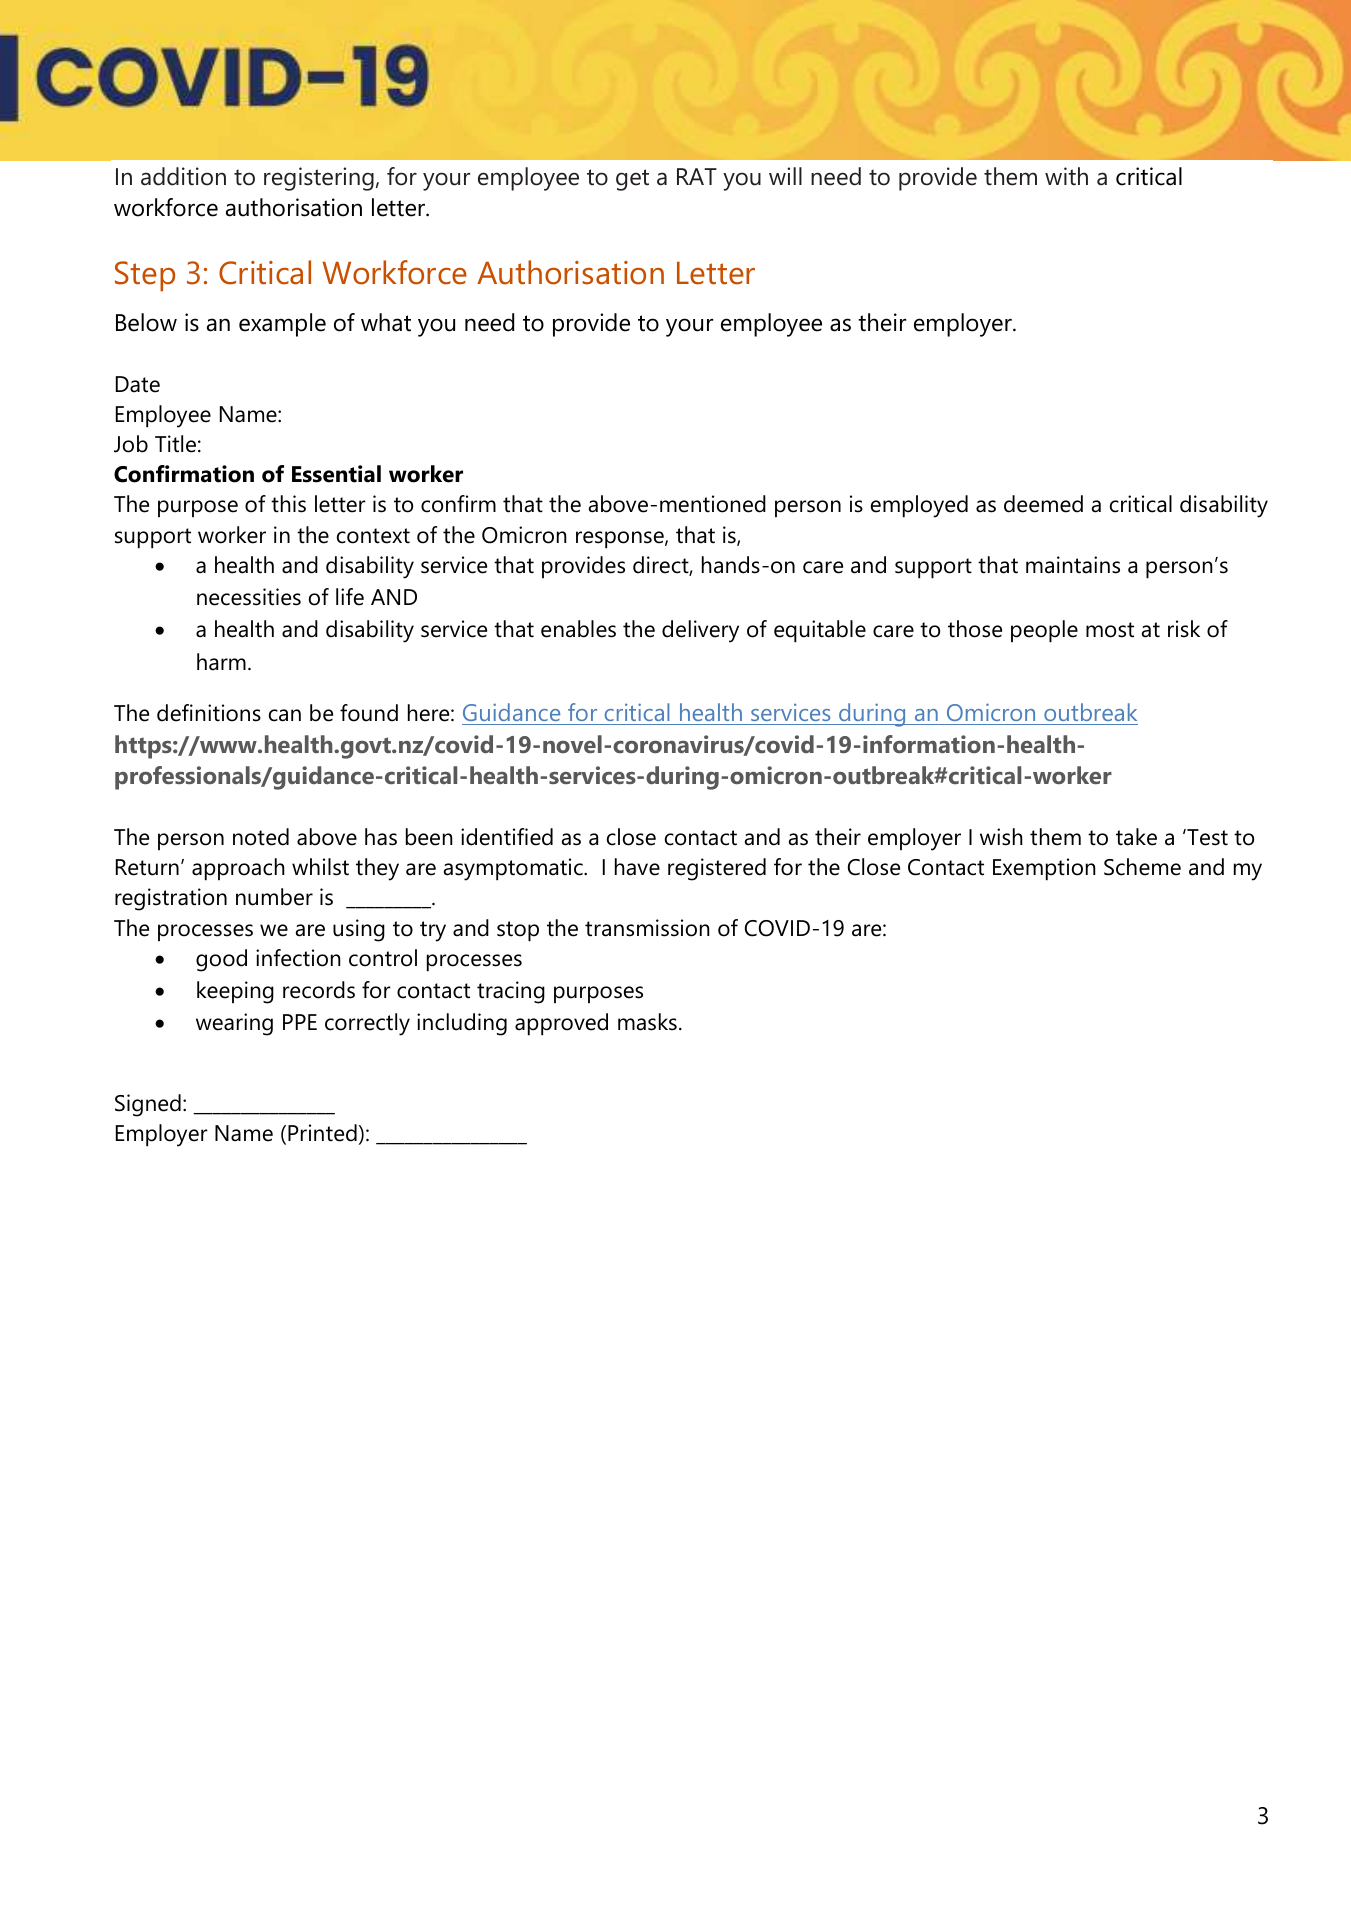 The width and height of the image is (1351, 1910). What do you see at coordinates (1043, 504) in the image?
I see `deemed` at bounding box center [1043, 504].
